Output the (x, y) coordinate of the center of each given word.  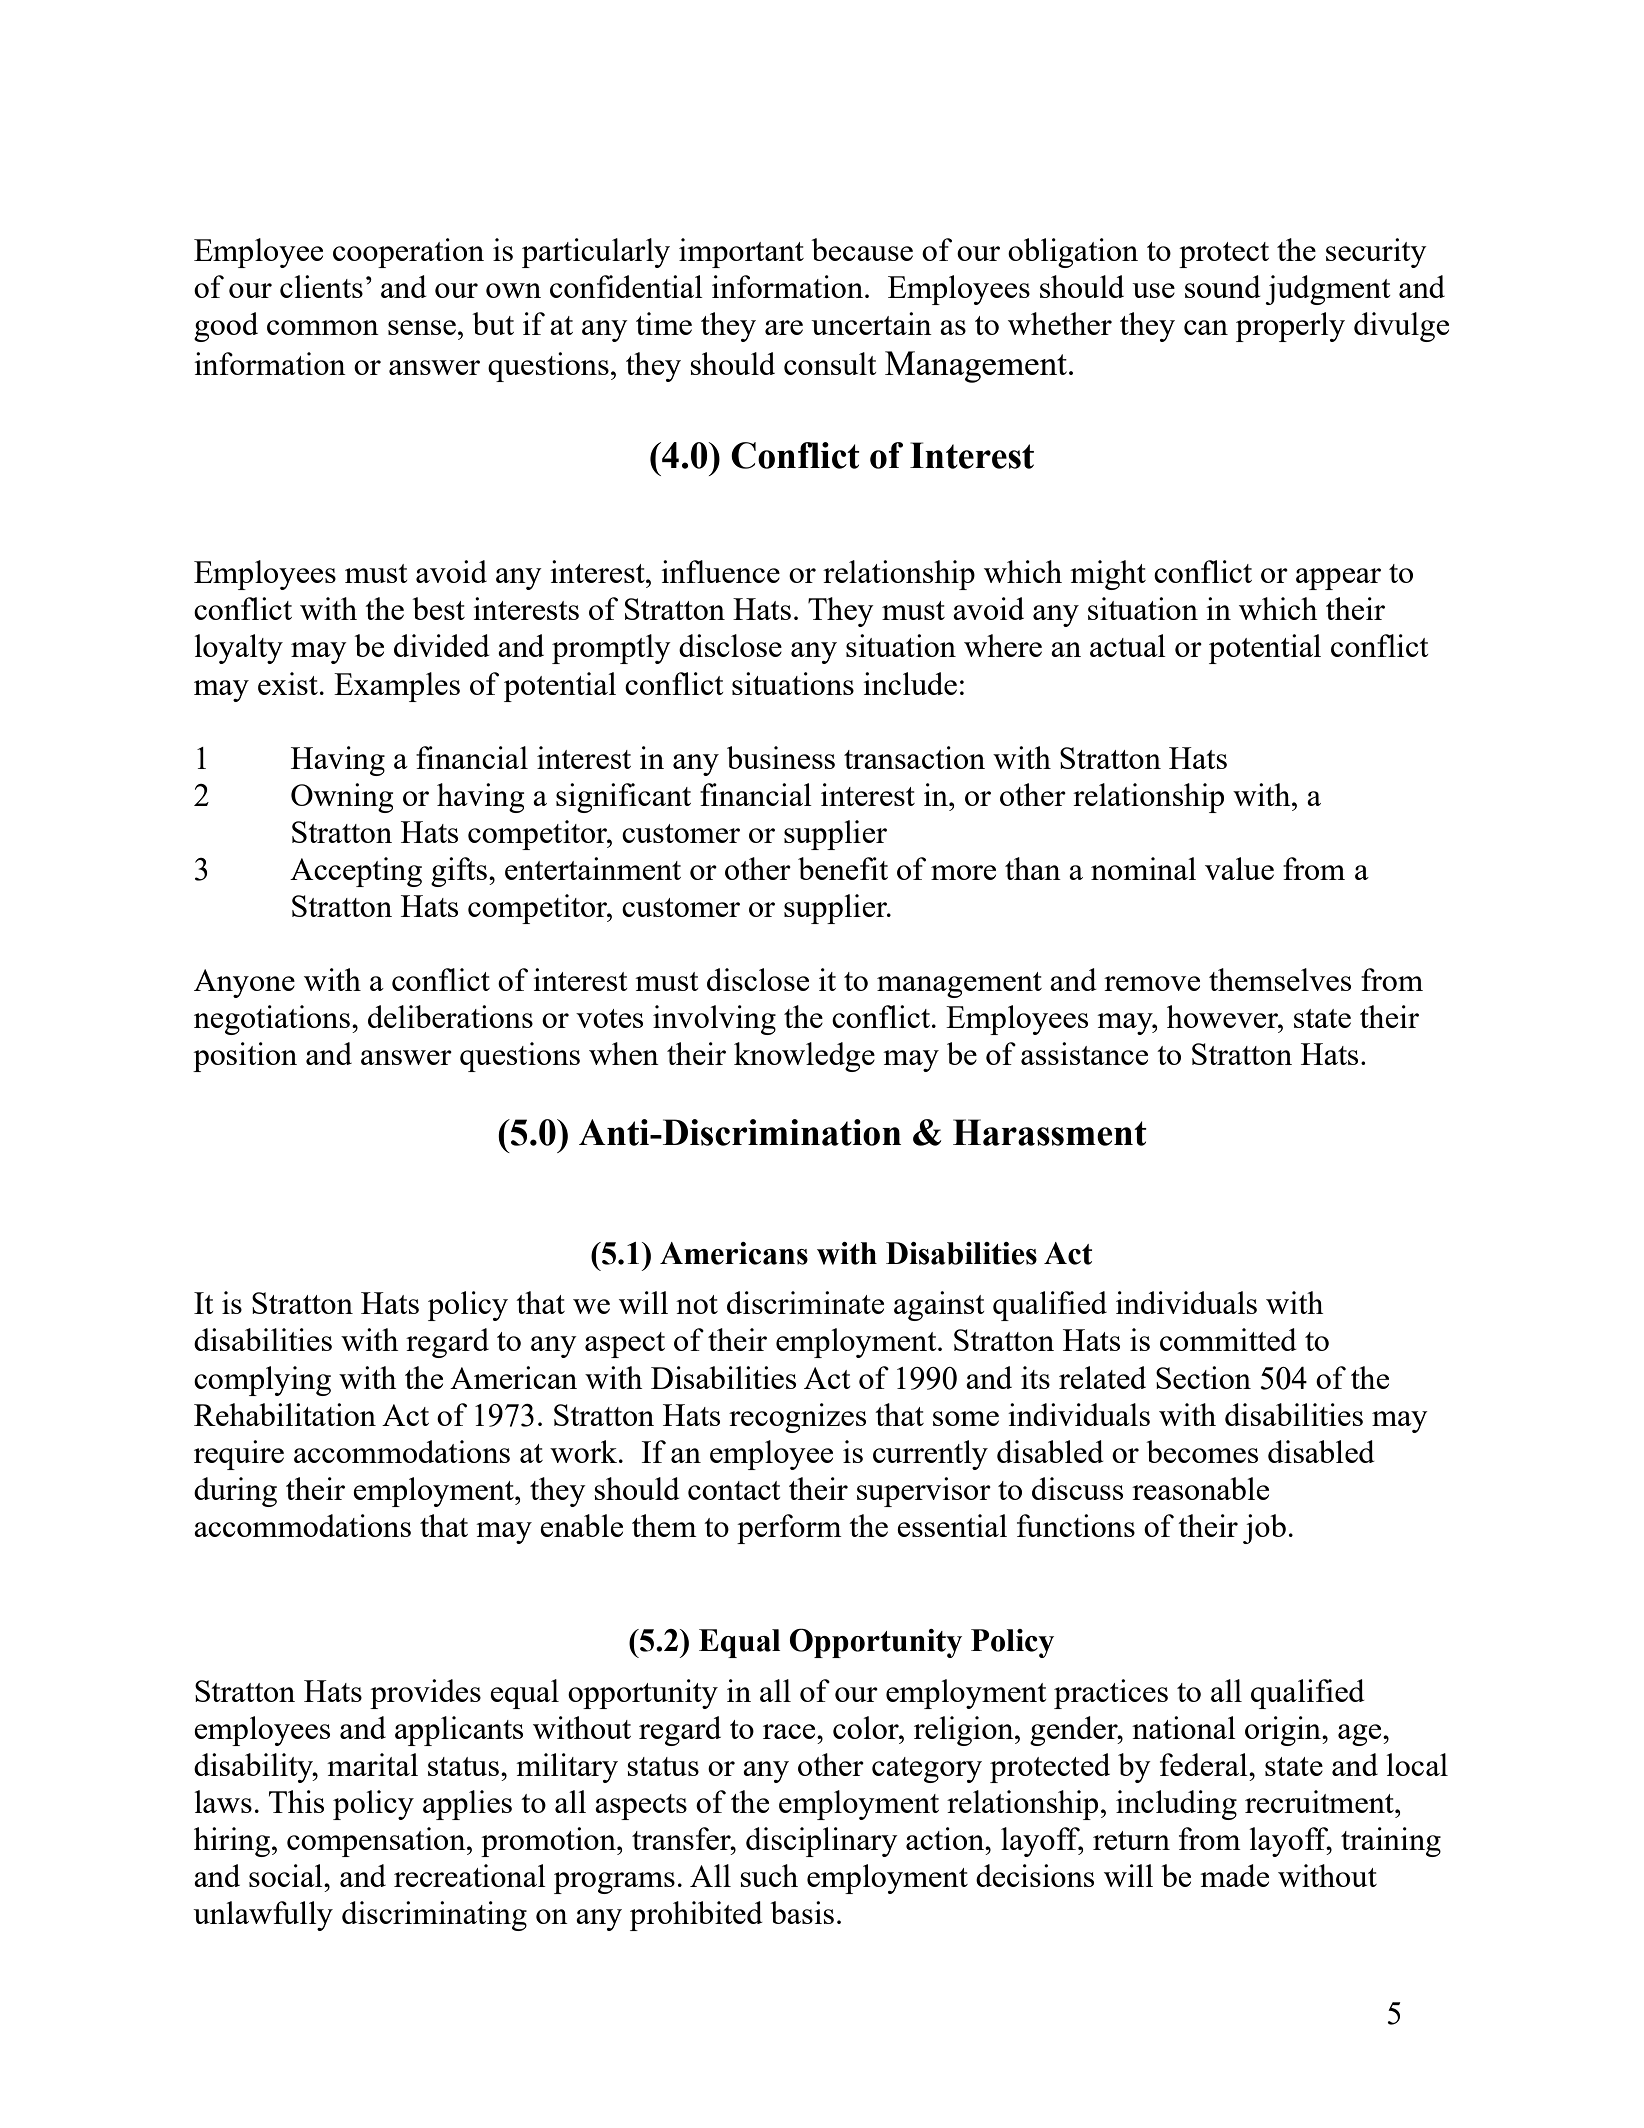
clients (321, 286)
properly (1290, 327)
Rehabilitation (285, 1414)
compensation (377, 1842)
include (910, 683)
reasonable (1200, 1488)
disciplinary (822, 1842)
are (784, 327)
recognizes (797, 1418)
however (1223, 1016)
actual (1128, 645)
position (245, 1057)
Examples (397, 687)
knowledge (804, 1057)
